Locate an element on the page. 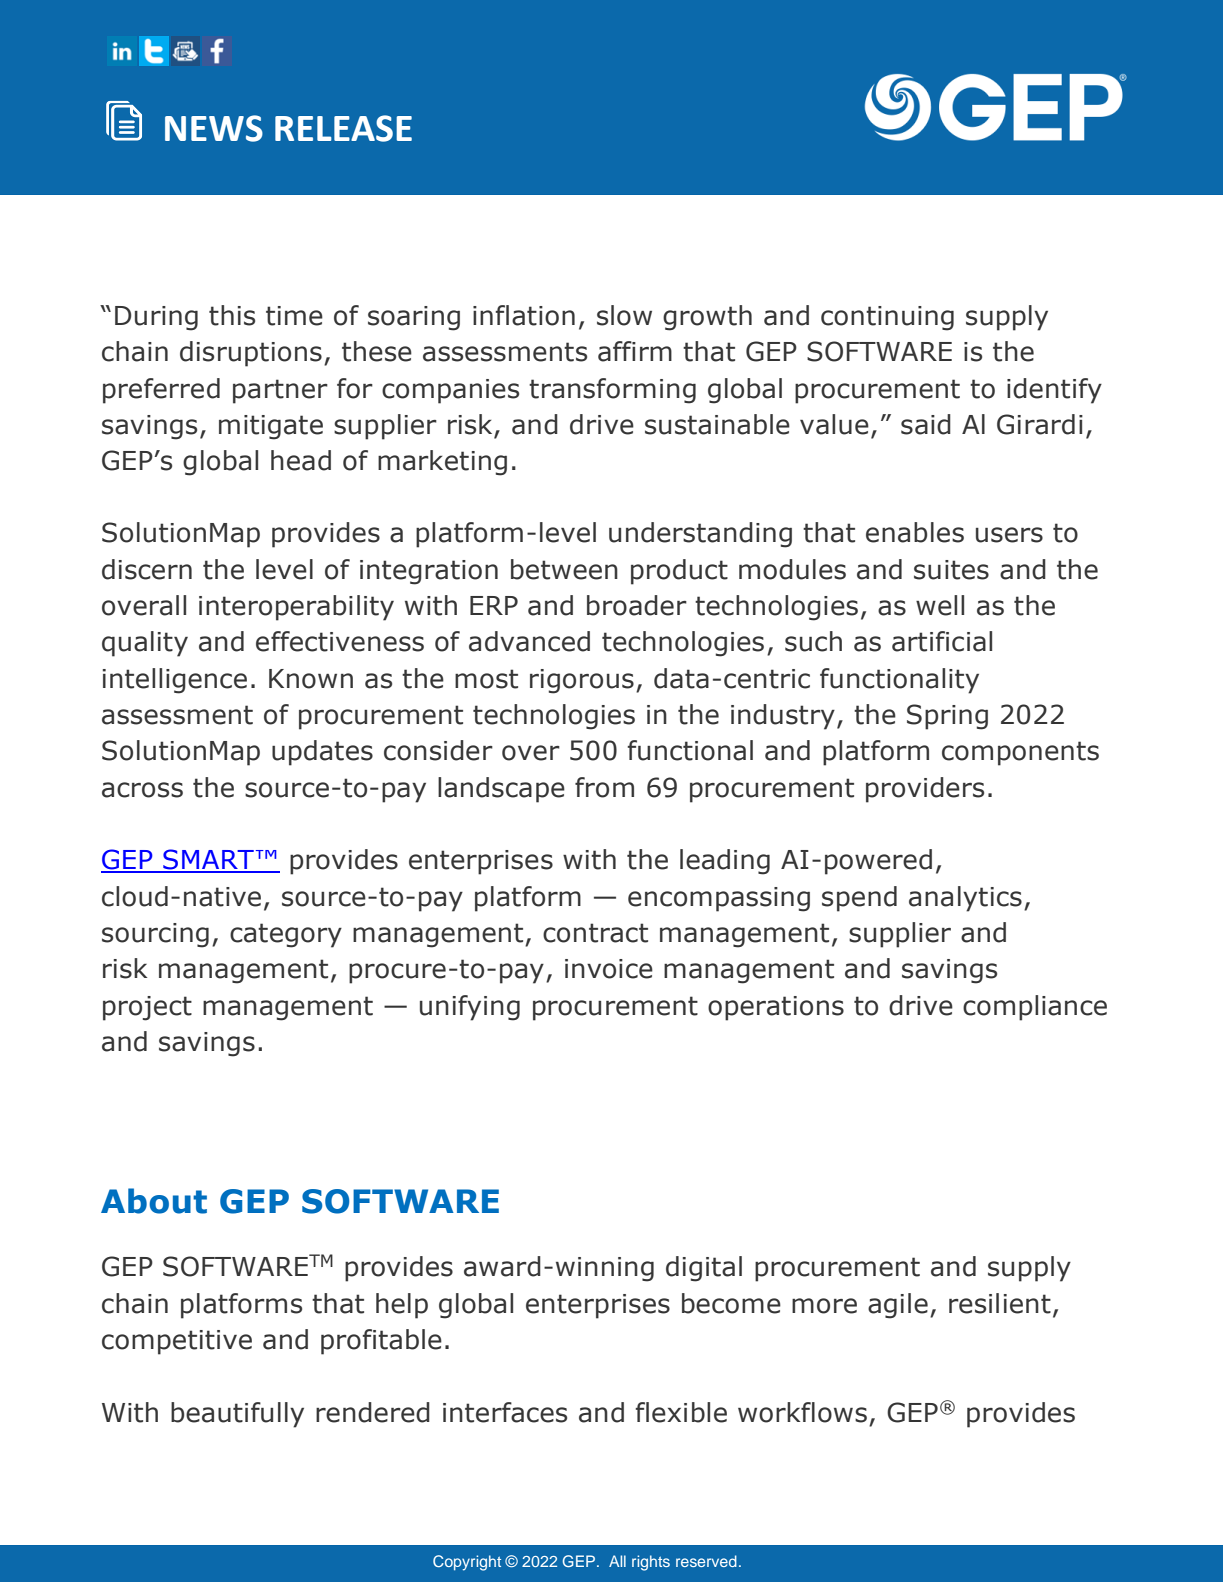 This page has height=1582, width=1223. invoice is located at coordinates (609, 969).
